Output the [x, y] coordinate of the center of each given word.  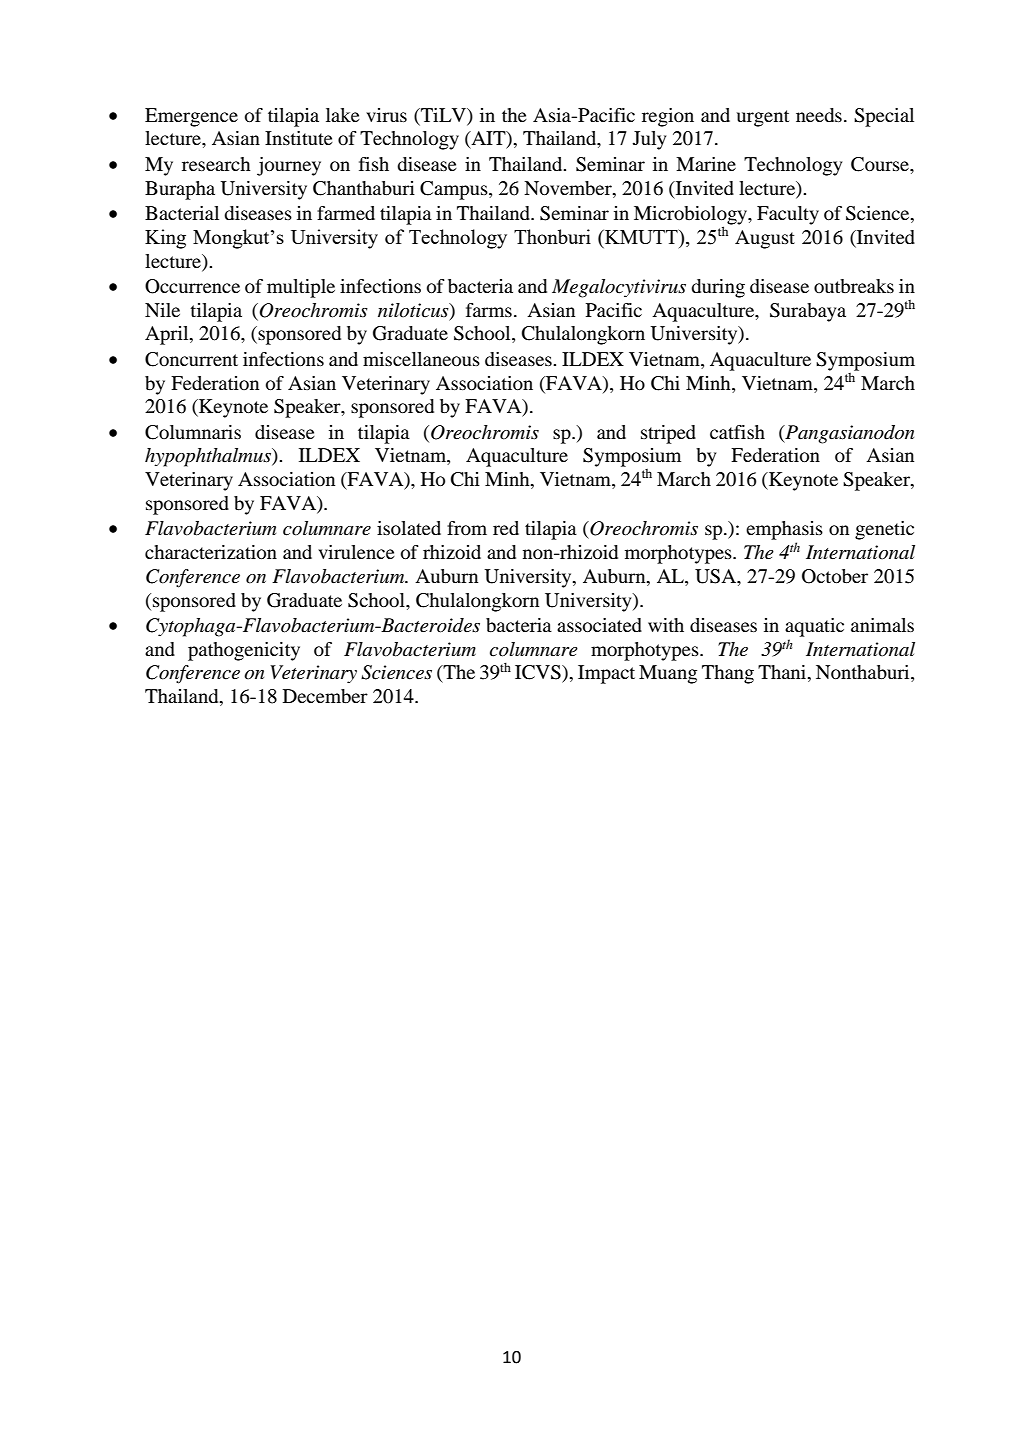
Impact [606, 674]
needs [819, 115]
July [649, 140]
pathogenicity [244, 651]
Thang [728, 674]
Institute [299, 138]
